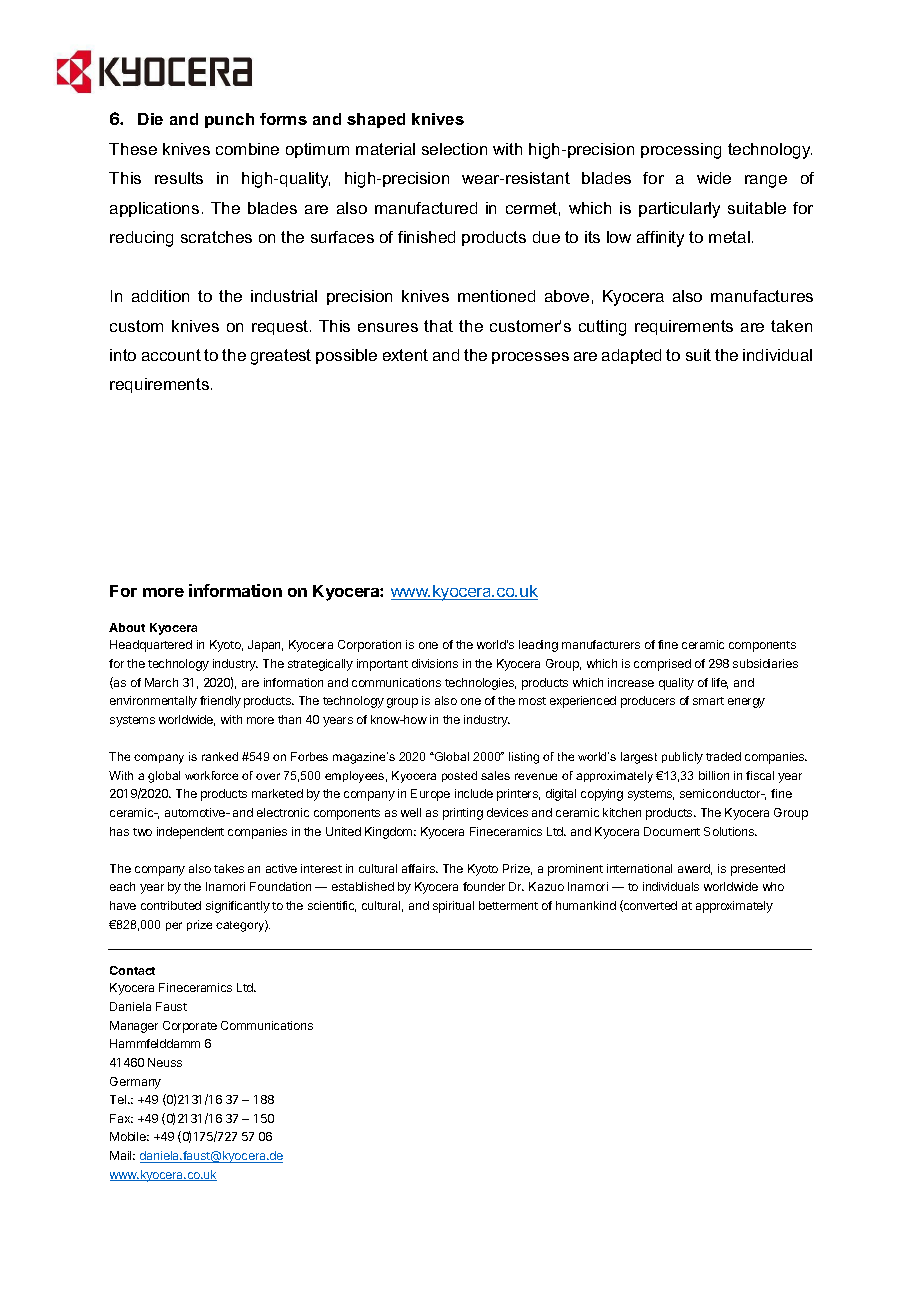  Describe the element at coordinates (135, 1083) in the document. I see `Germany` at that location.
